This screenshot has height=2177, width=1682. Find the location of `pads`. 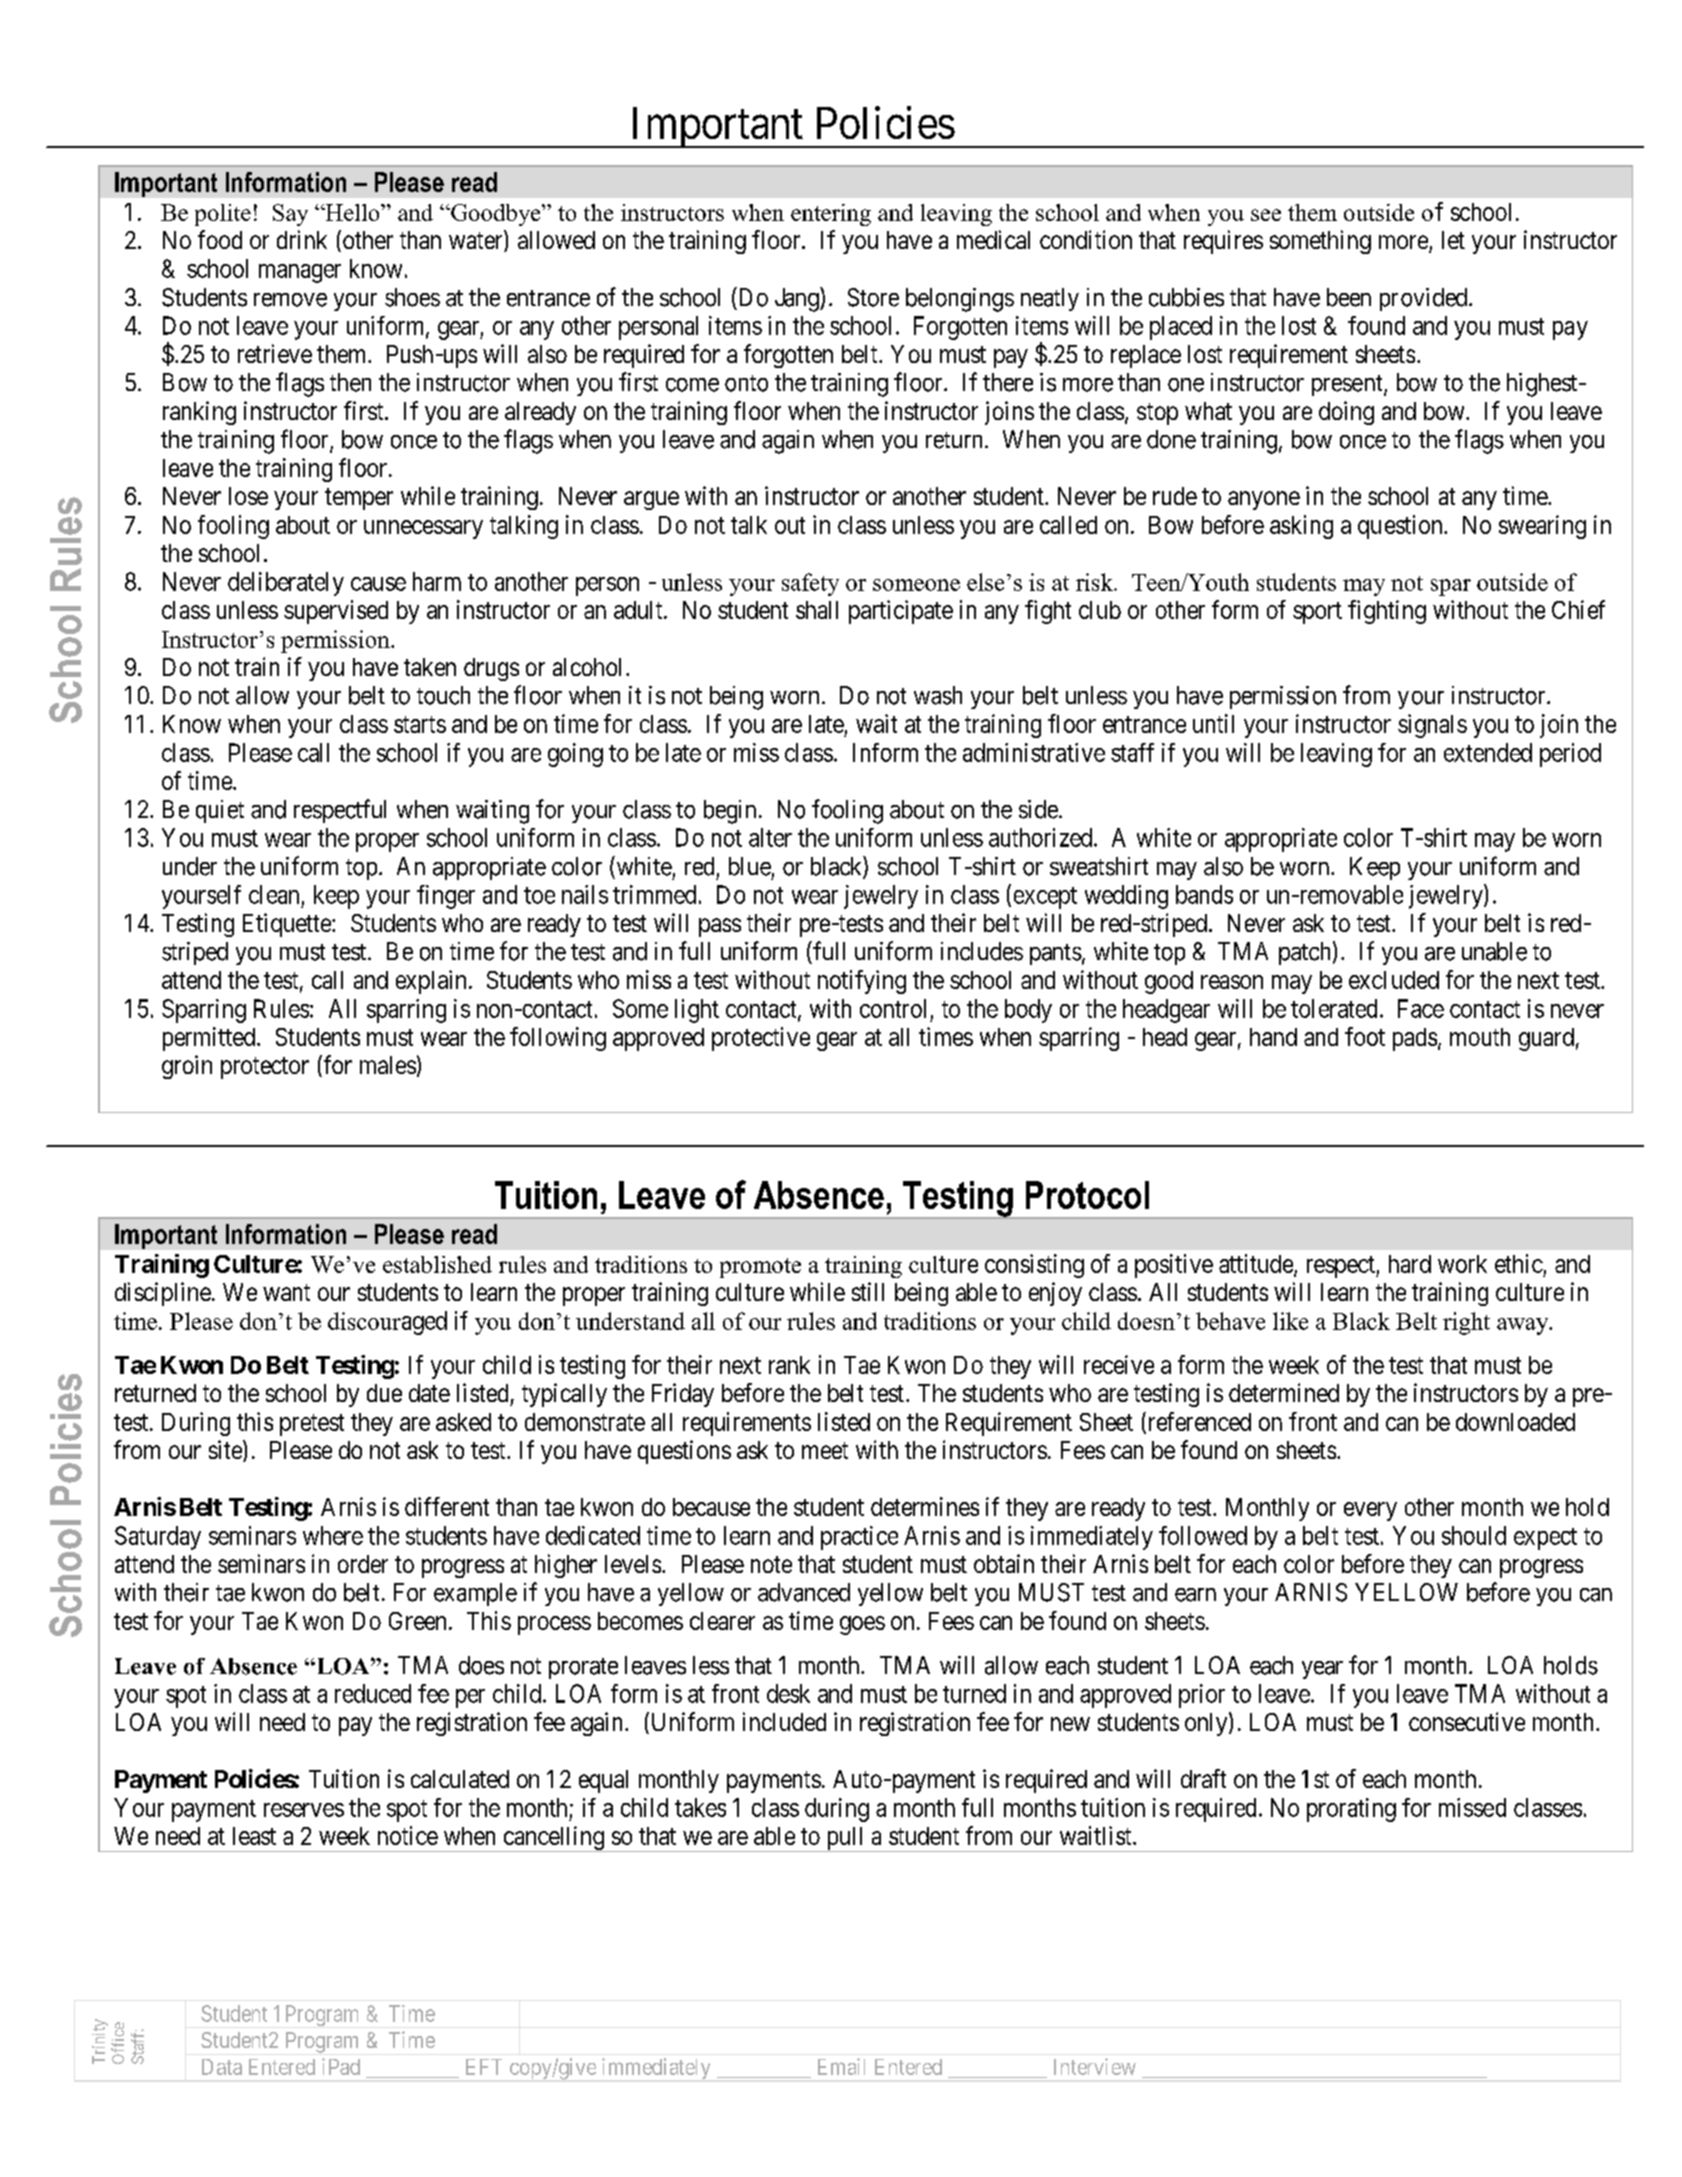

pads is located at coordinates (1415, 1039).
